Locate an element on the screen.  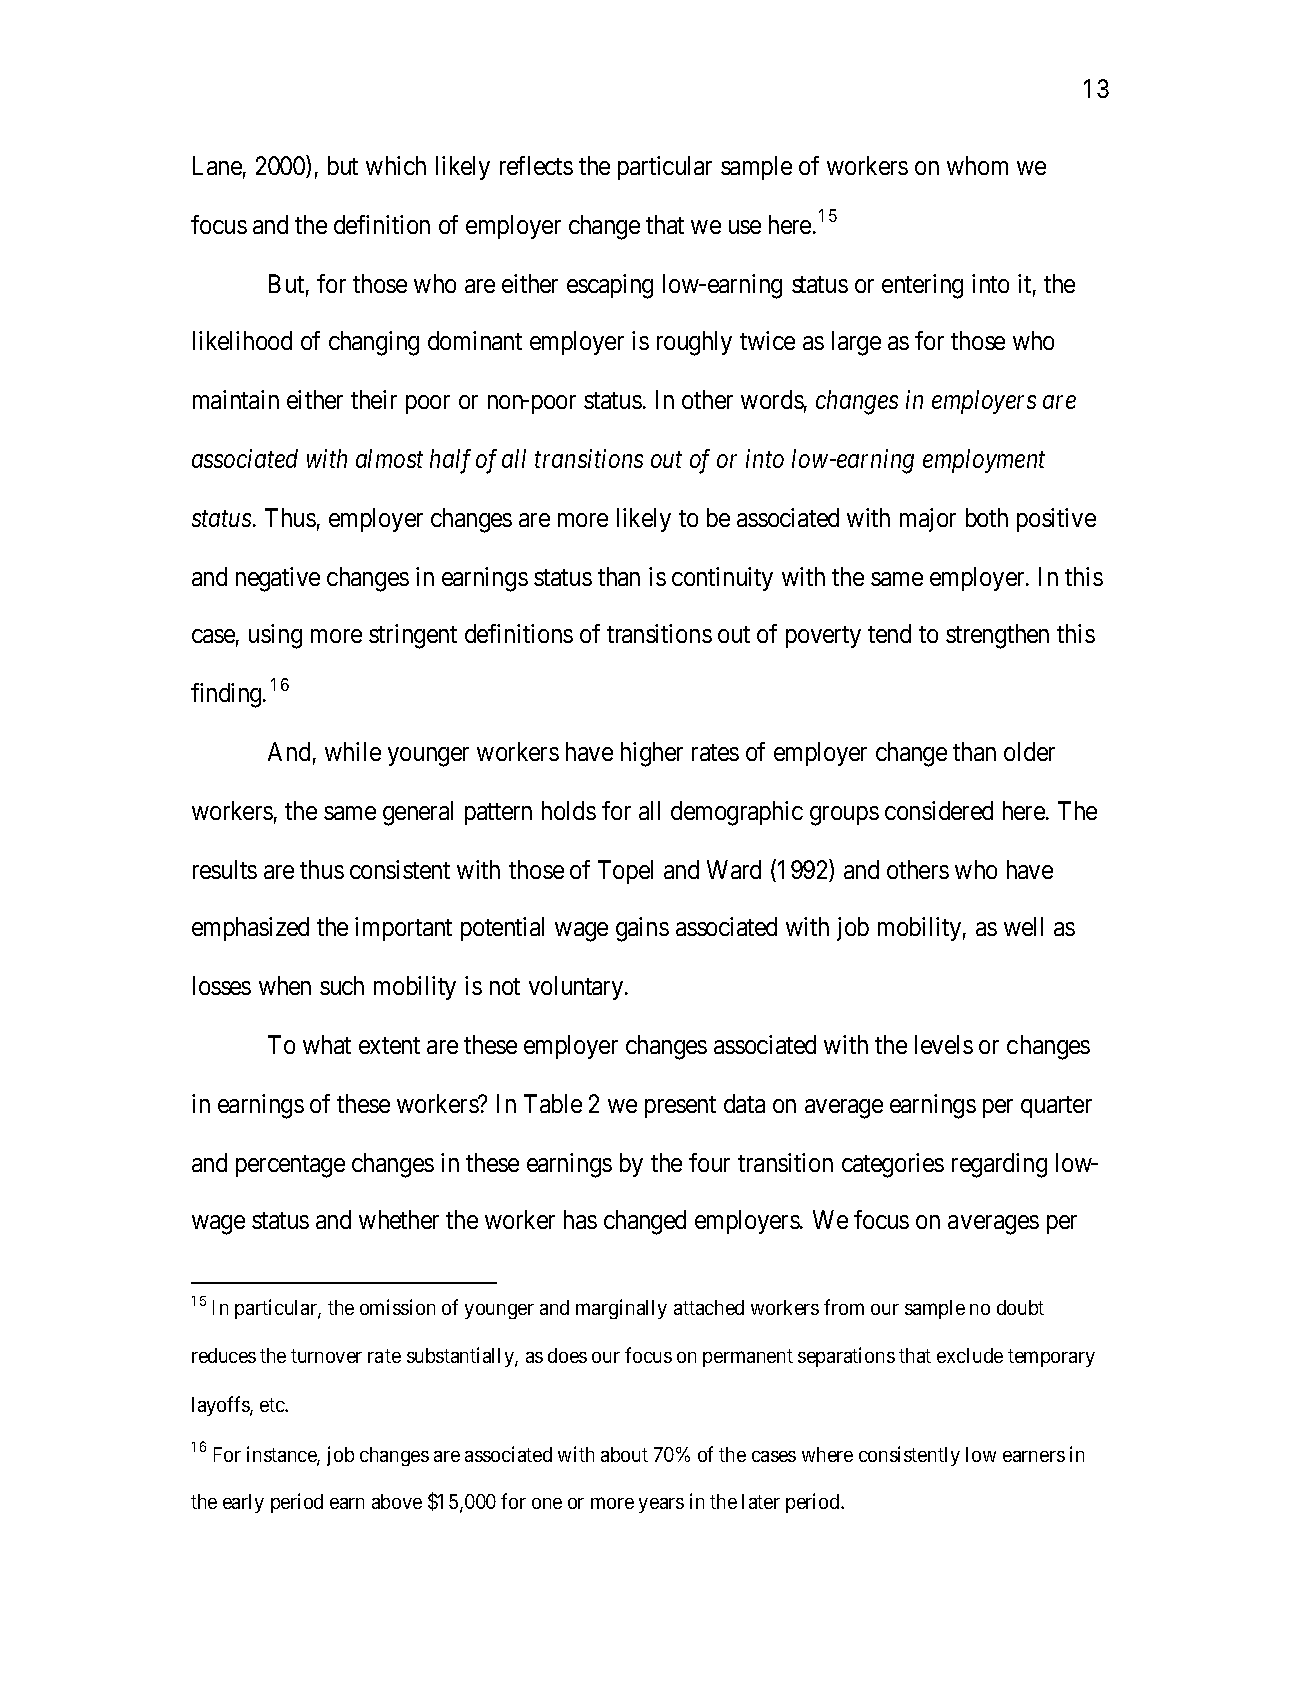
about is located at coordinates (624, 1454).
